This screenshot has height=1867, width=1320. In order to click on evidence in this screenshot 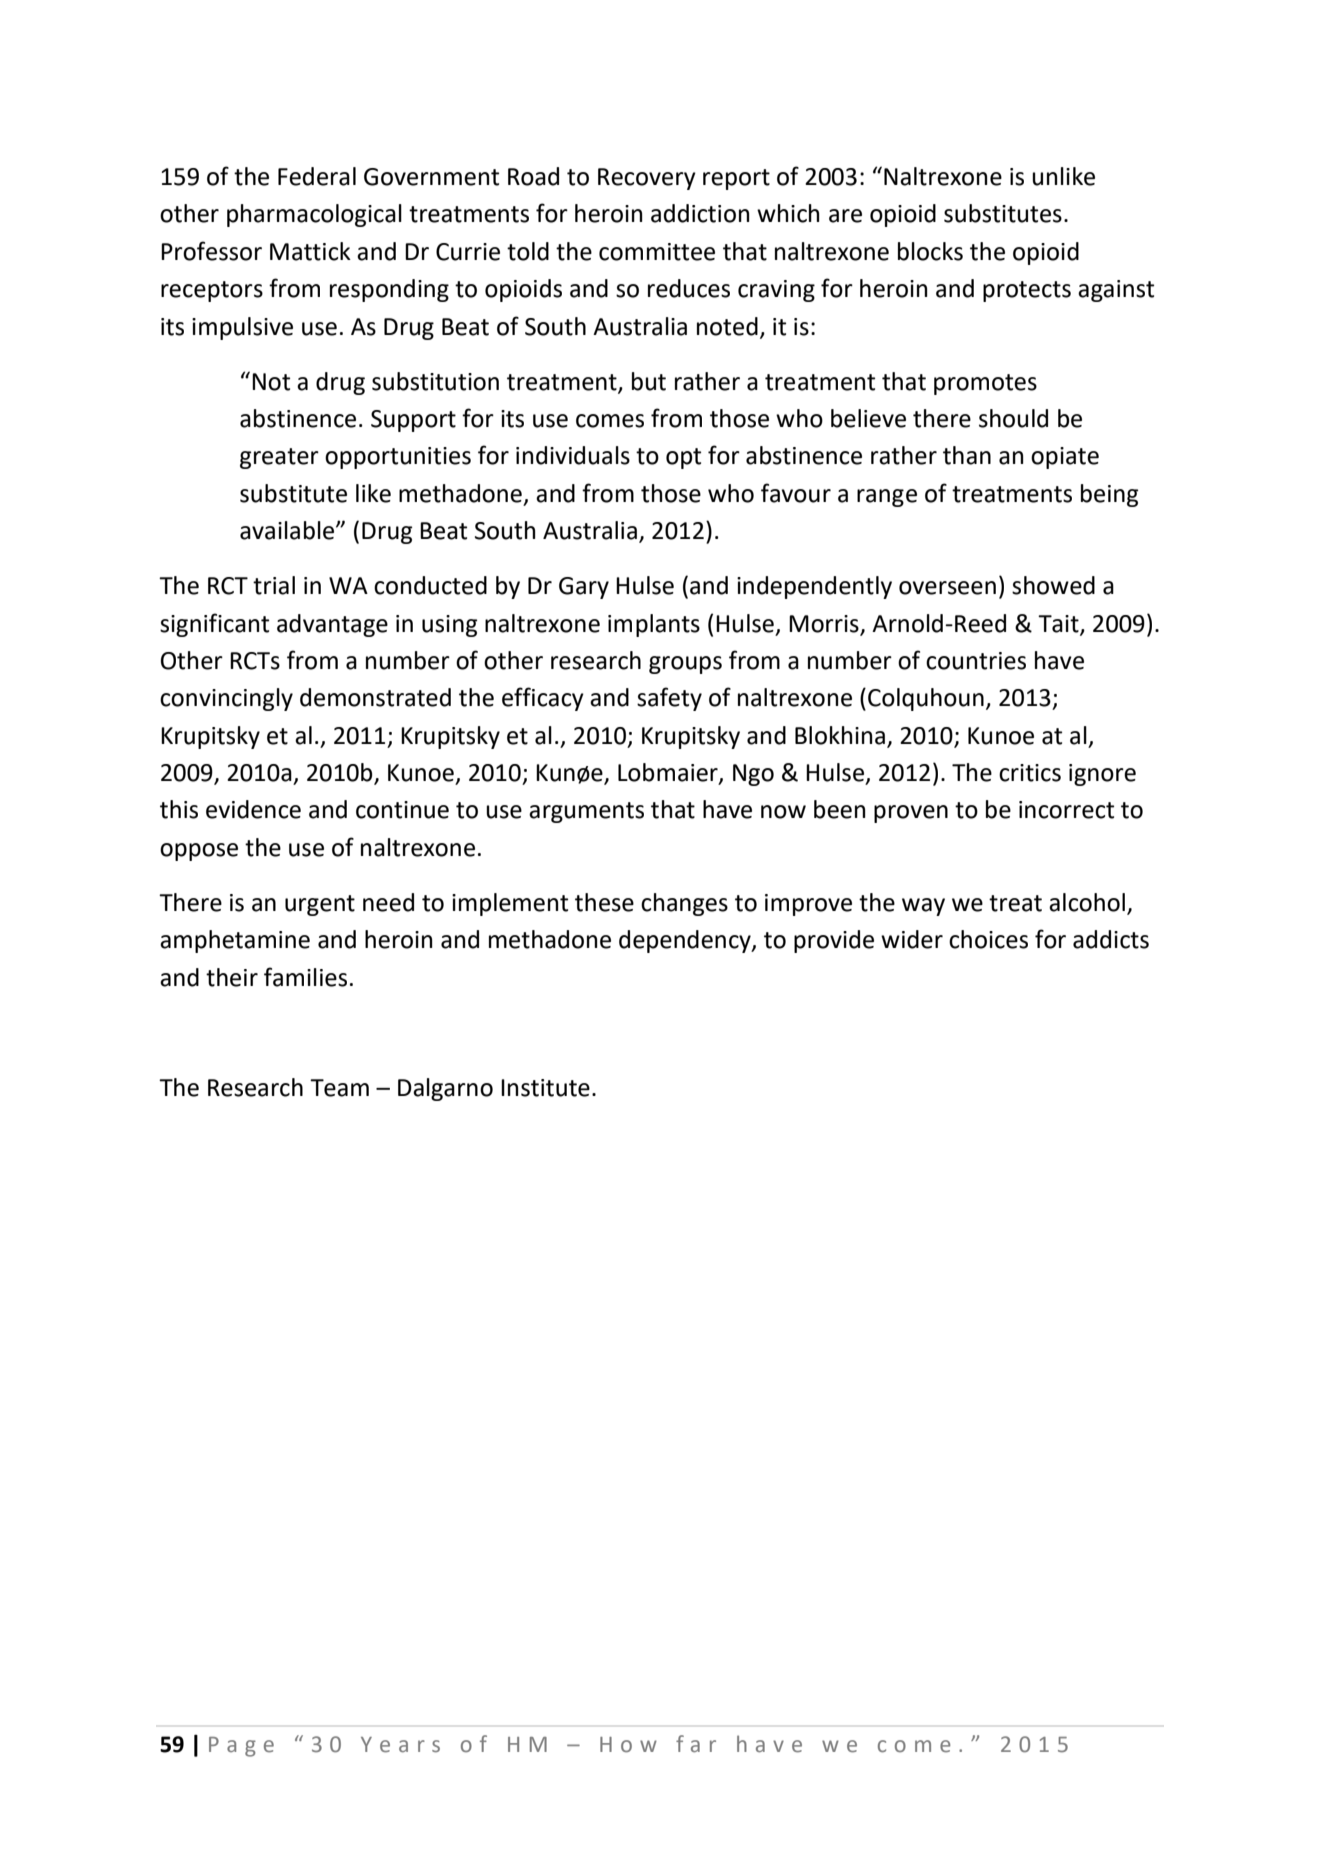, I will do `click(253, 809)`.
